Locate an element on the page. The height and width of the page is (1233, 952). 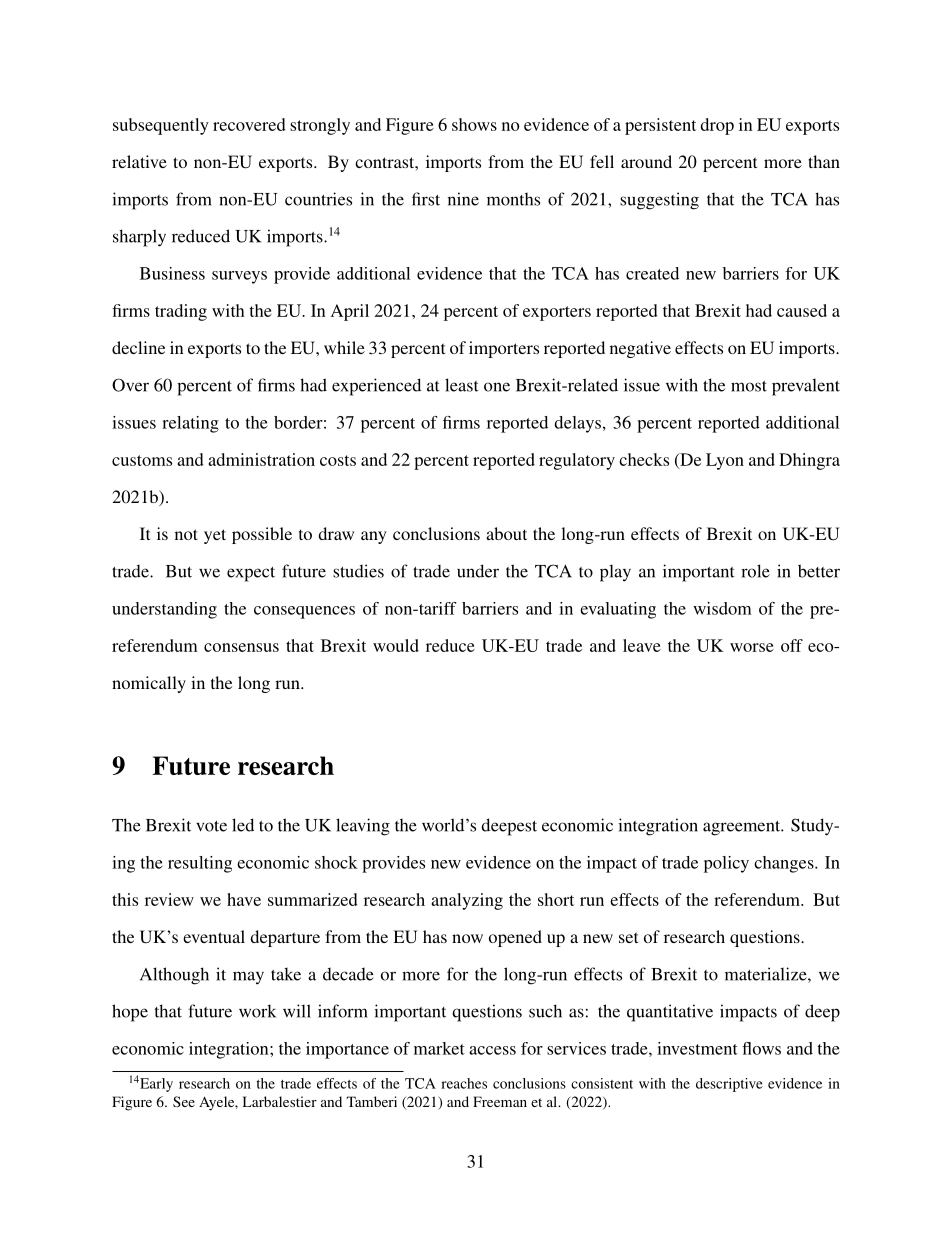
administration is located at coordinates (261, 459).
